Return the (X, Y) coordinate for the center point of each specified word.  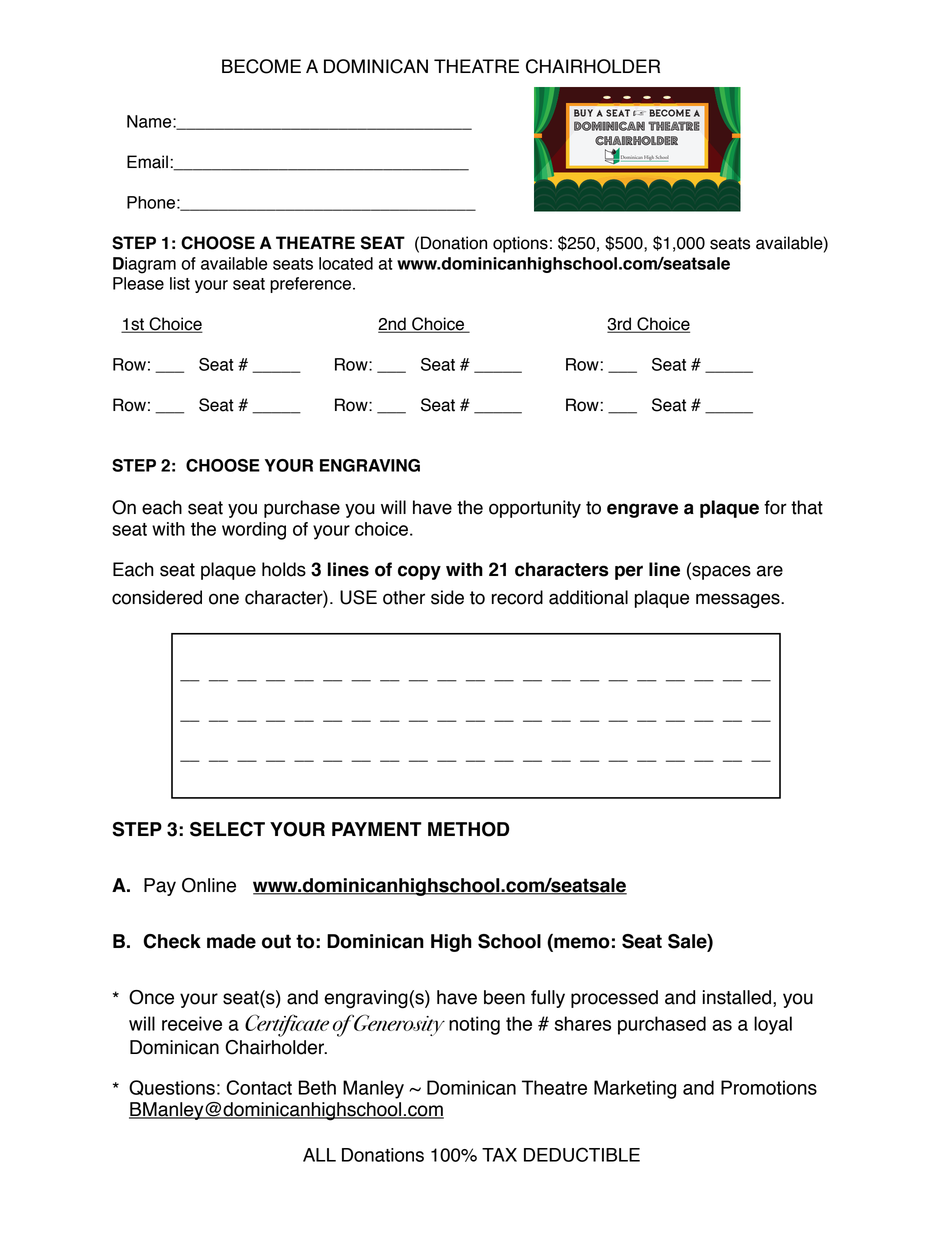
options (520, 244)
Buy (583, 113)
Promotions (769, 1087)
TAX (499, 1155)
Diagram (144, 265)
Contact (259, 1087)
